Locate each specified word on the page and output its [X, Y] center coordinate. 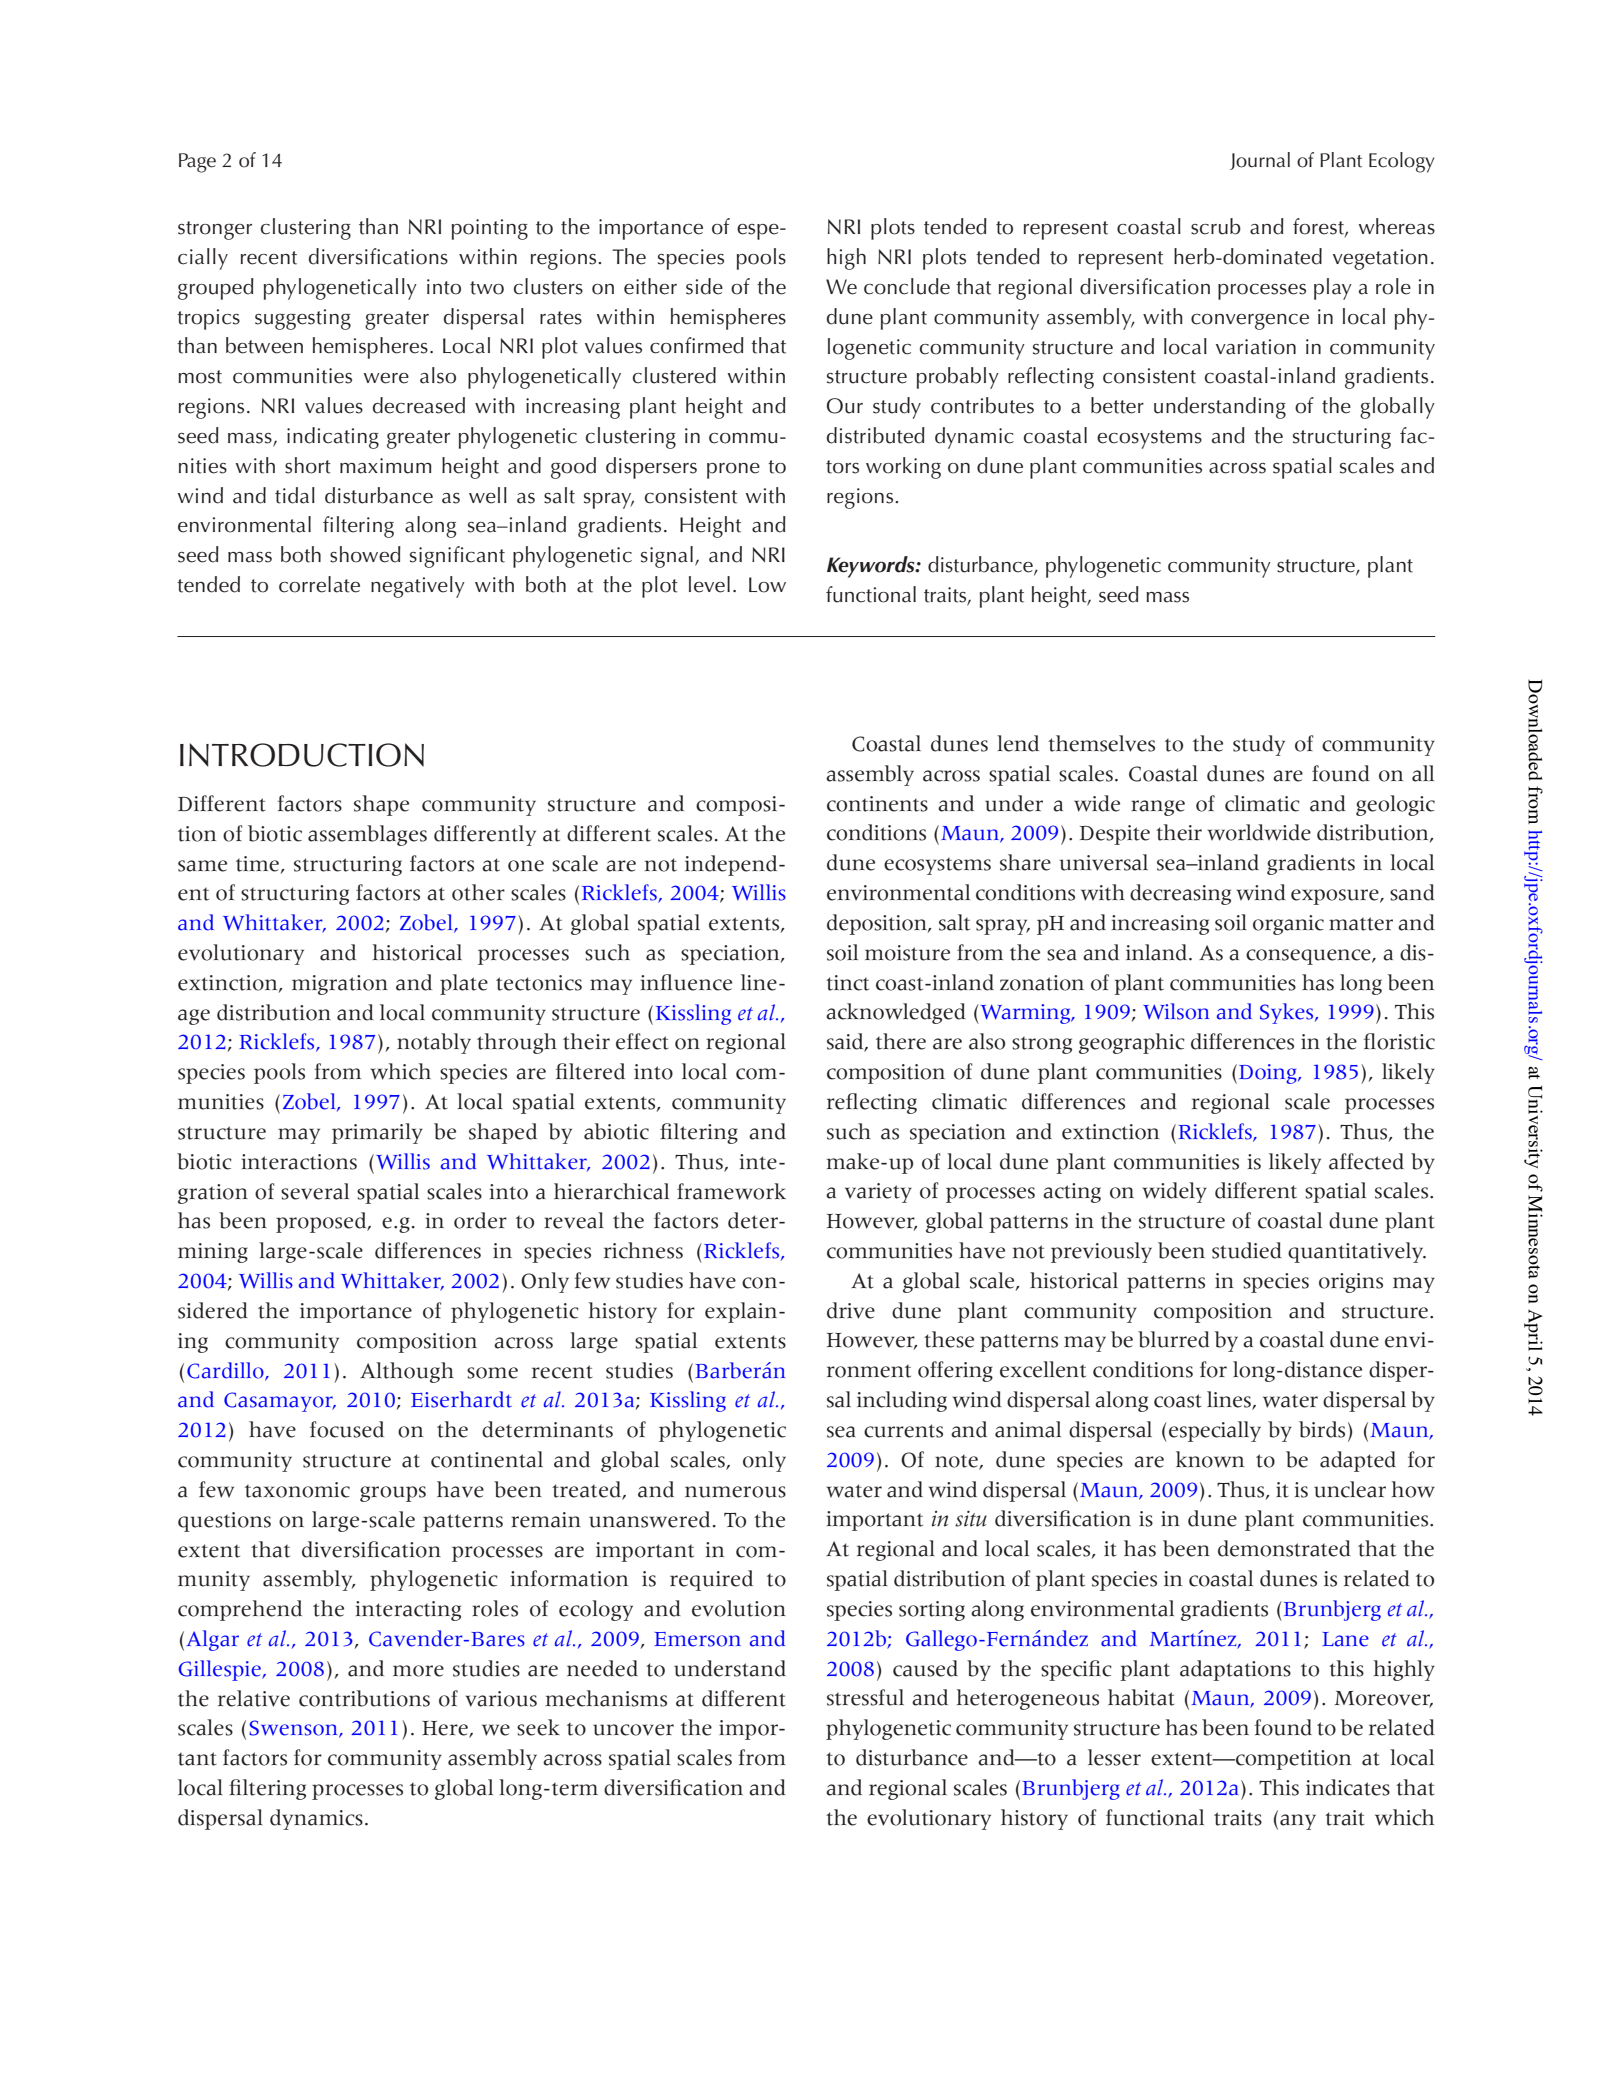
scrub [1216, 226]
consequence [1309, 957]
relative [254, 1698]
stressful [865, 1697]
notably [434, 1043]
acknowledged [896, 1013]
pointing [490, 229]
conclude [907, 286]
